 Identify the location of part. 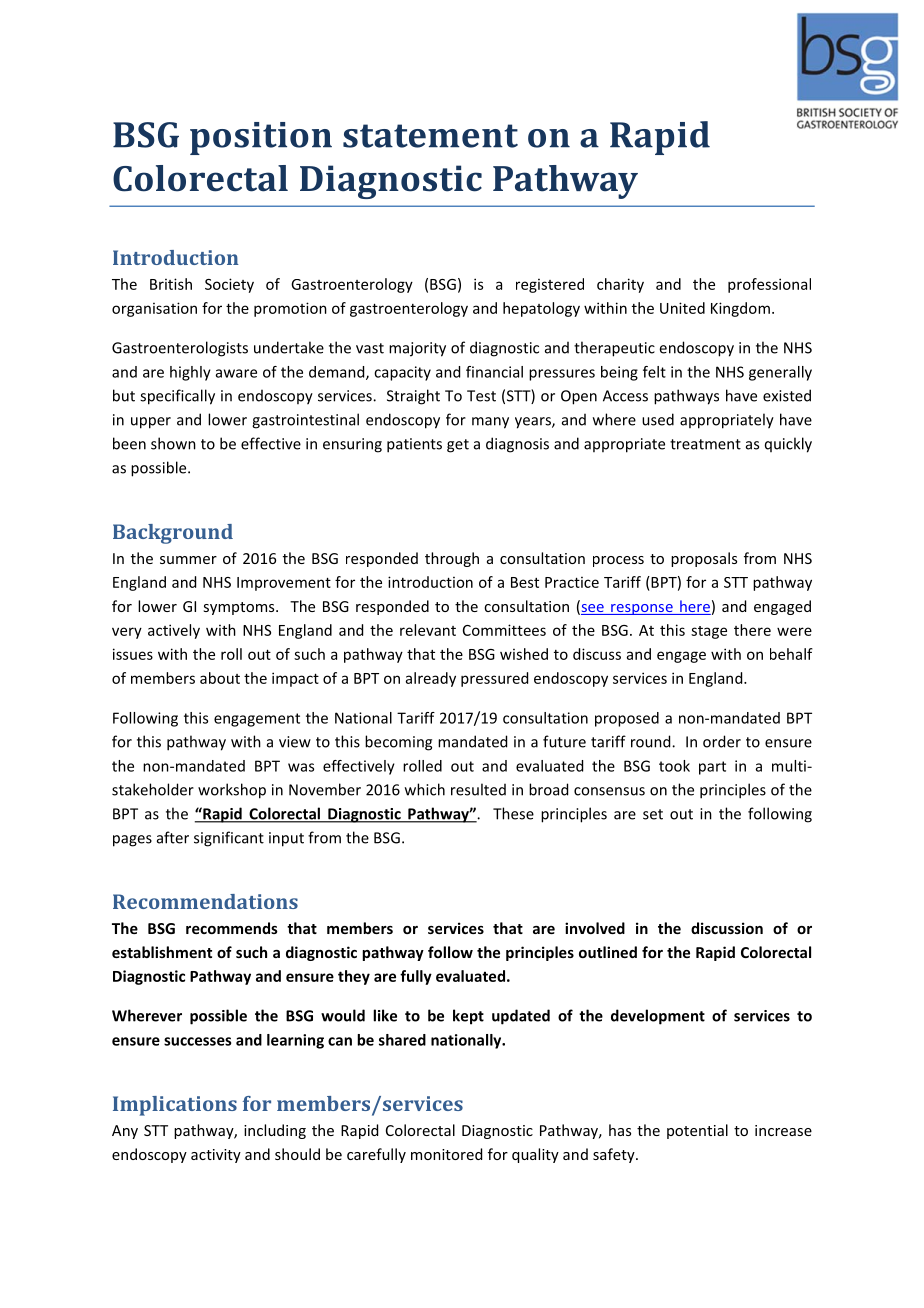
(712, 768).
